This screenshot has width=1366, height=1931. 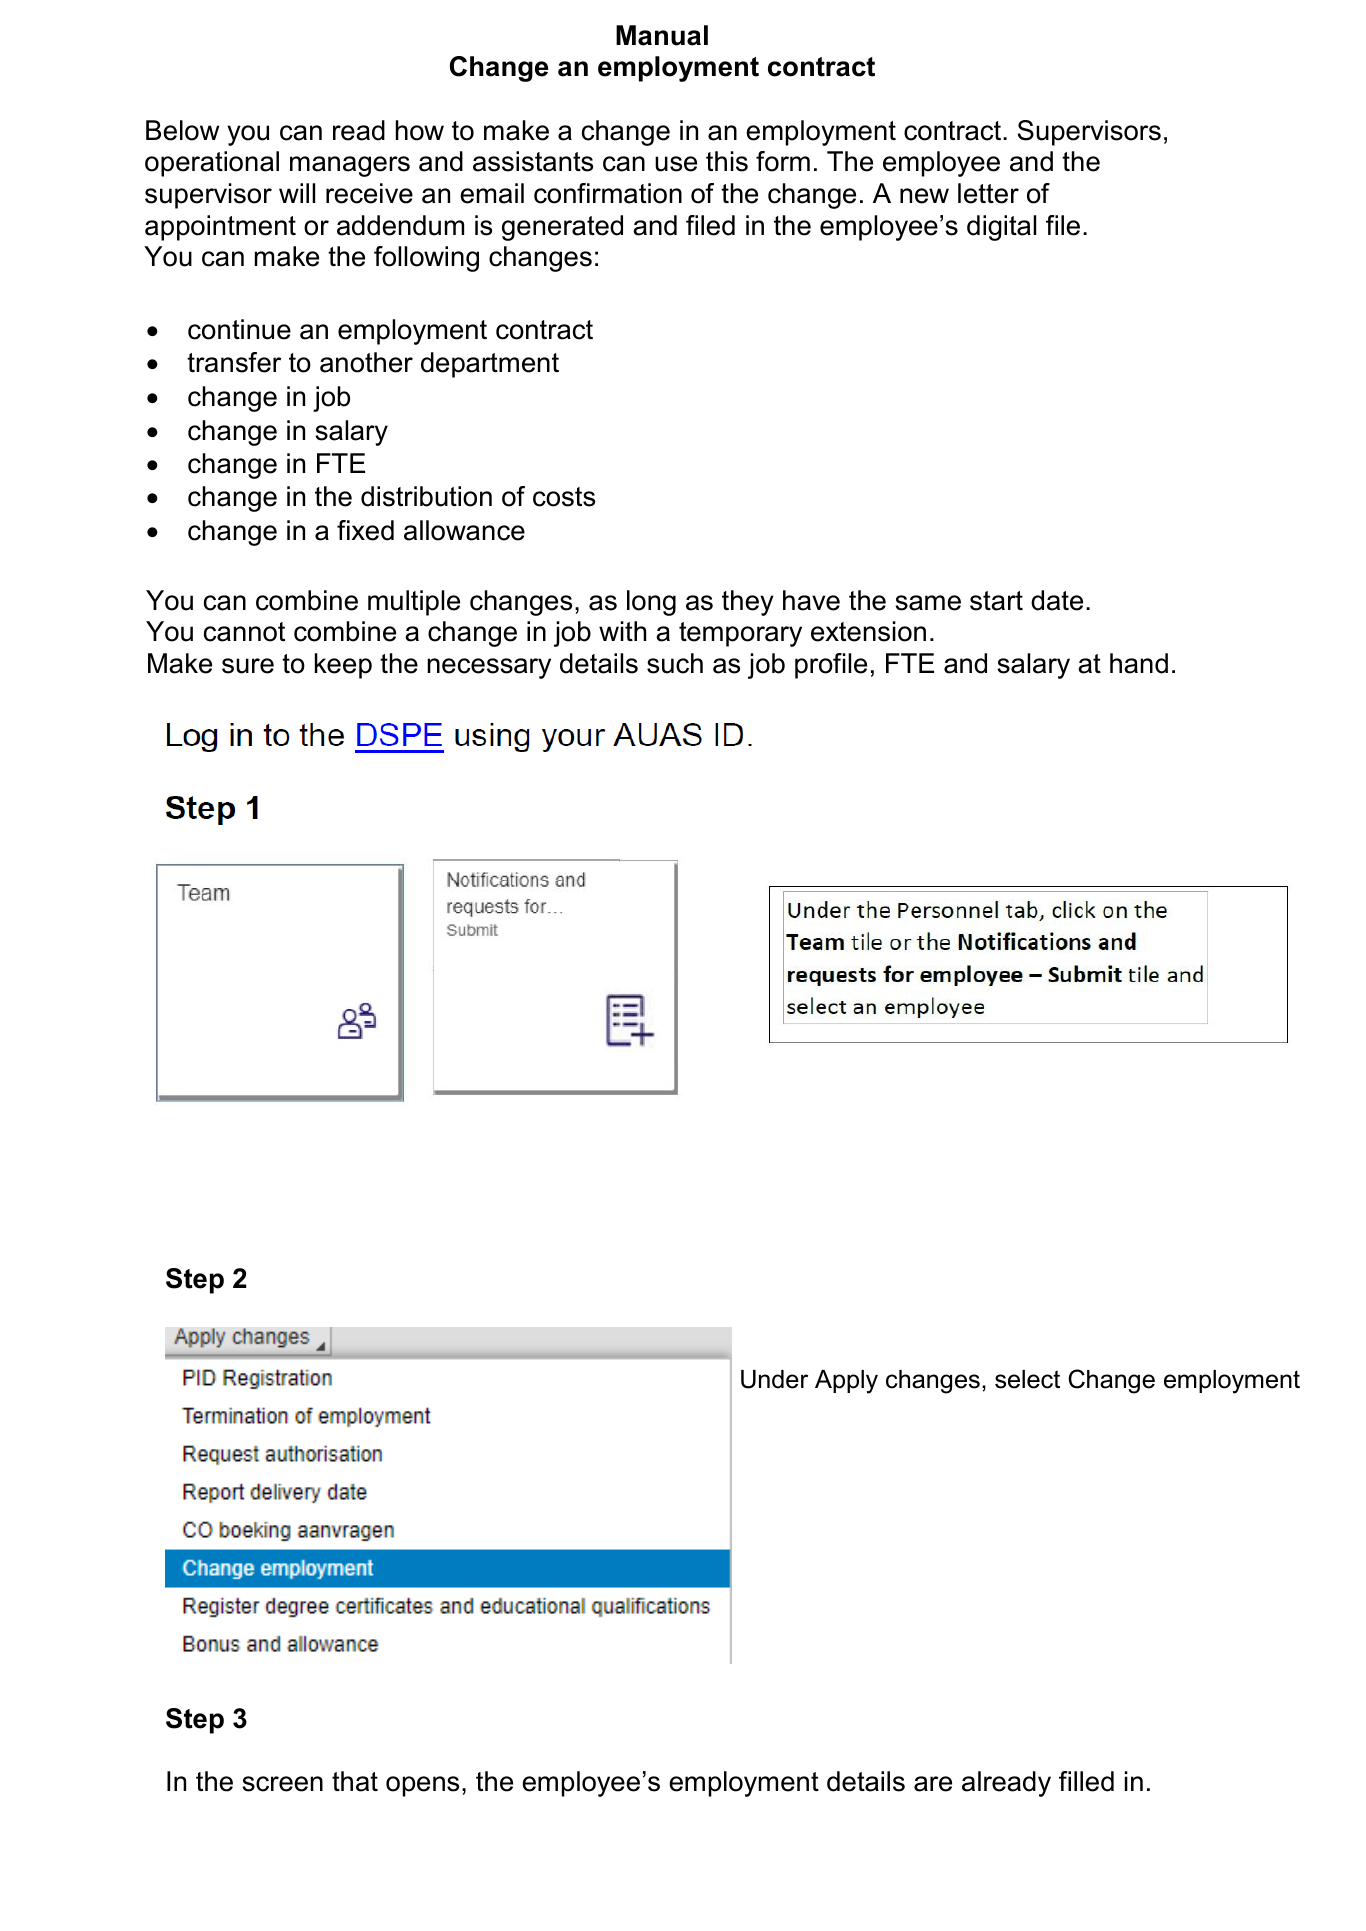 I want to click on Manual, so click(x=662, y=35).
